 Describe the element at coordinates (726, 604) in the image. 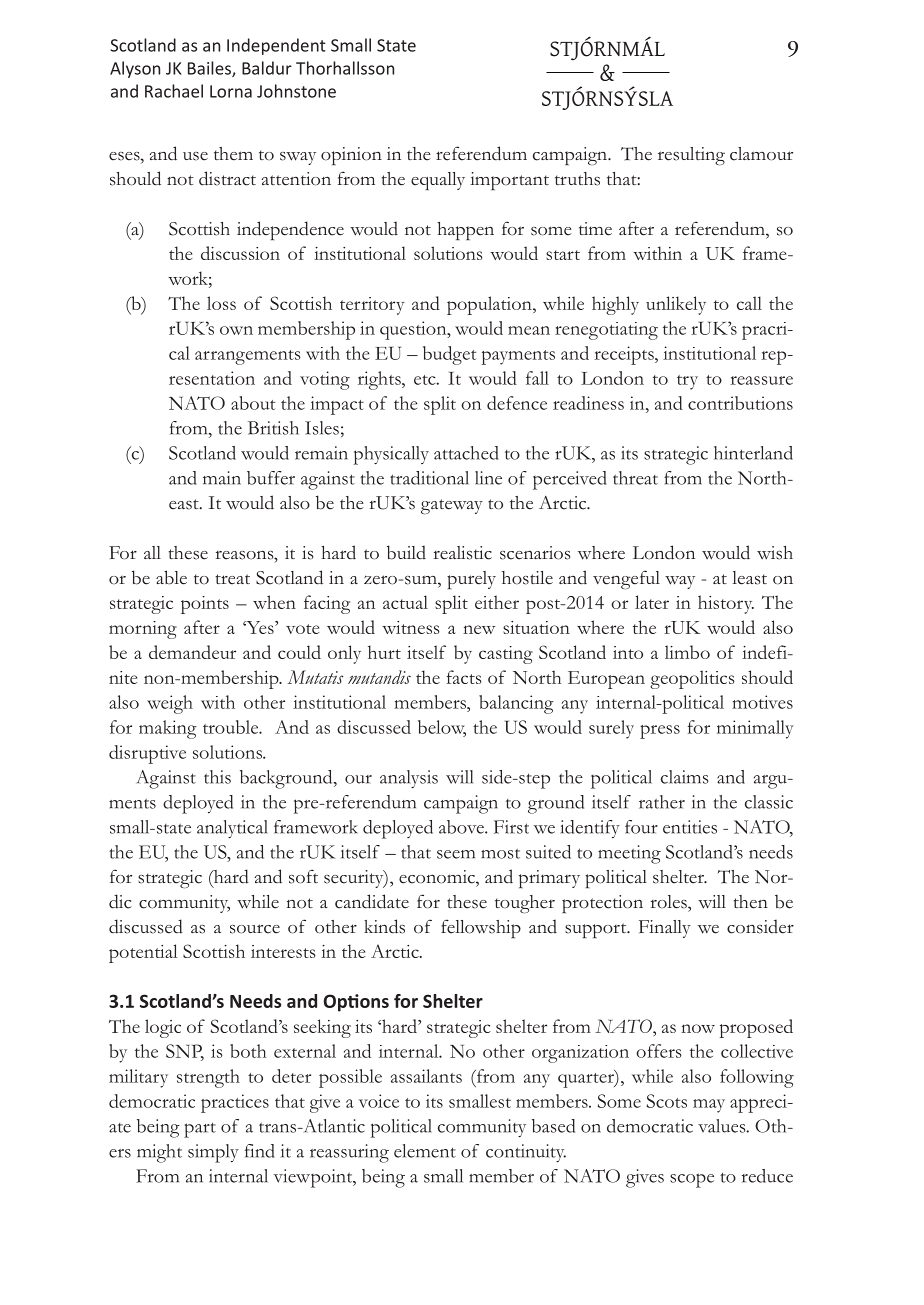

I see `history` at that location.
